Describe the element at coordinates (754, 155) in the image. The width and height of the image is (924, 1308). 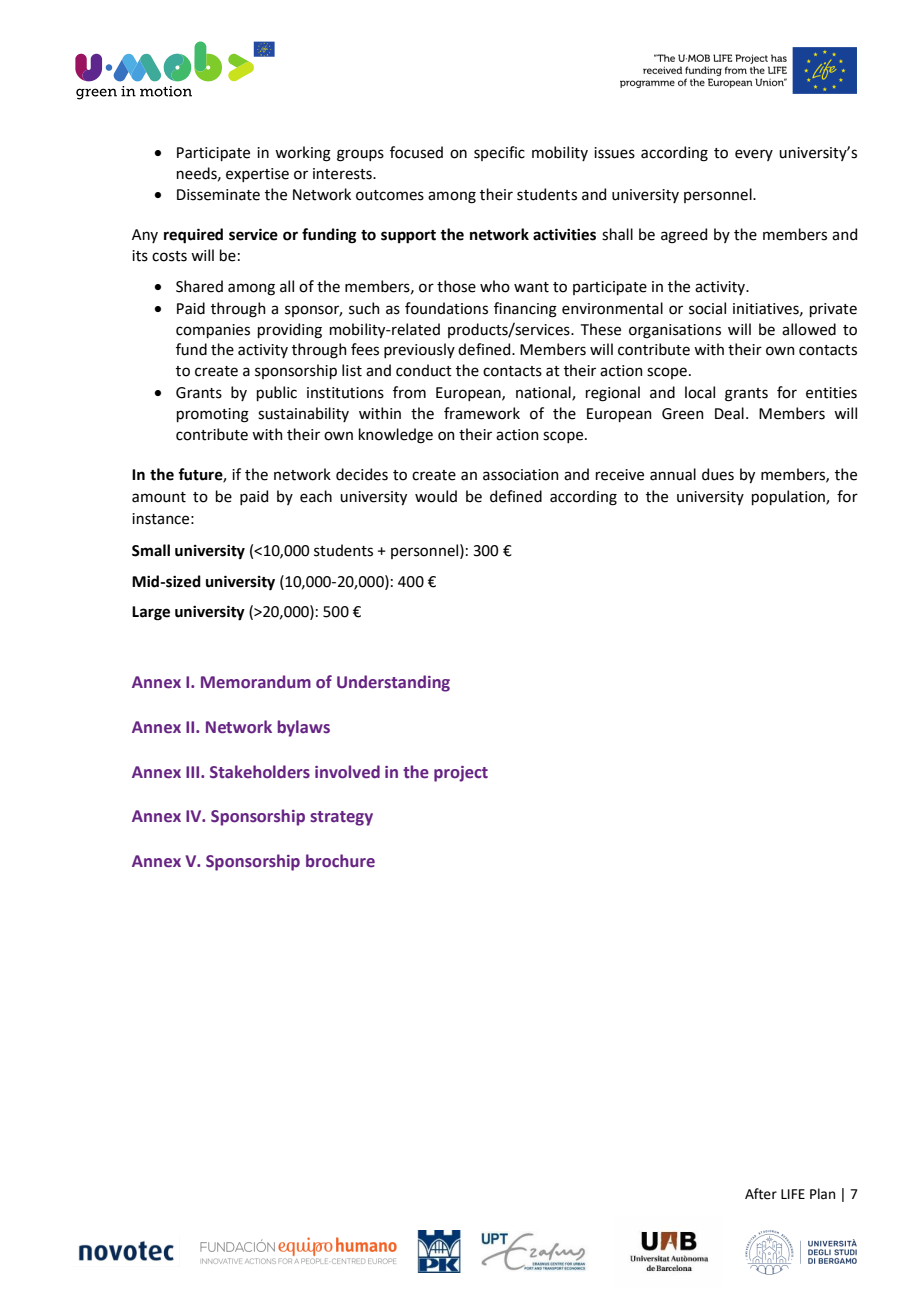
I see `every` at that location.
